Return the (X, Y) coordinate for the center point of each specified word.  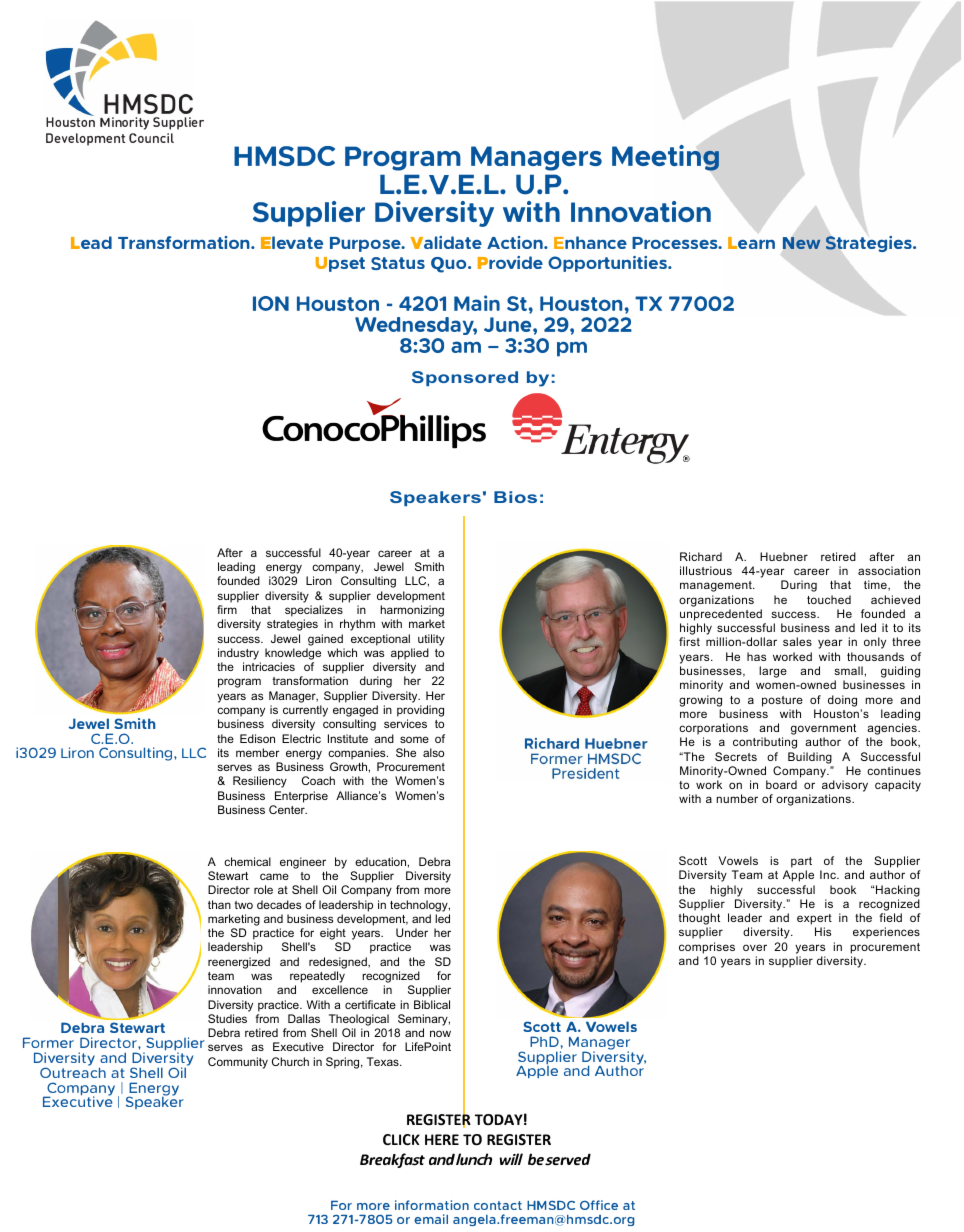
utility (431, 640)
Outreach (73, 1071)
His (823, 931)
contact (498, 1205)
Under (412, 932)
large (773, 672)
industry (238, 654)
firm (227, 609)
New (801, 243)
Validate (446, 242)
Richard (701, 556)
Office (599, 1205)
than (219, 904)
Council (151, 138)
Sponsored (465, 378)
